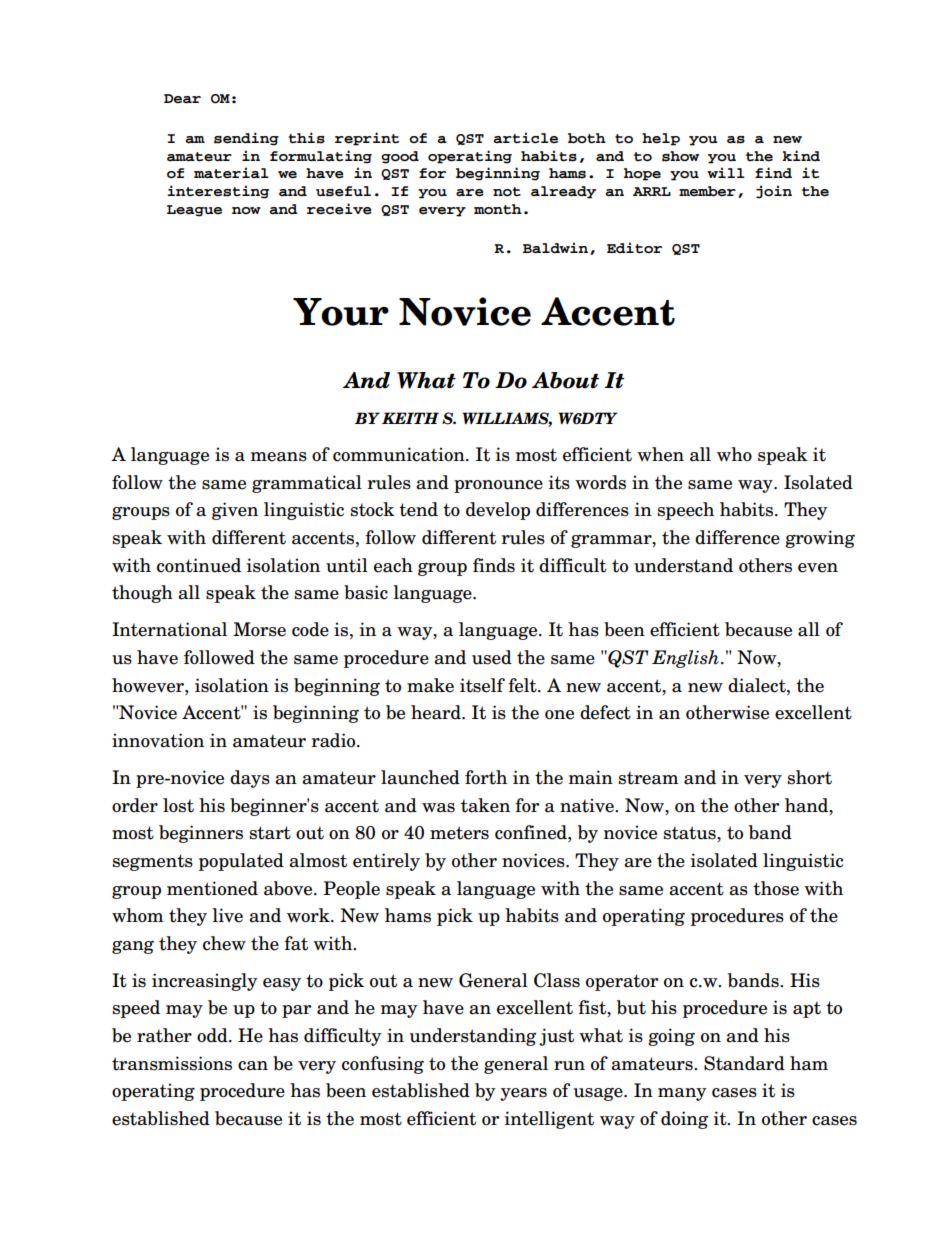  What do you see at coordinates (259, 629) in the document?
I see `Morse` at bounding box center [259, 629].
